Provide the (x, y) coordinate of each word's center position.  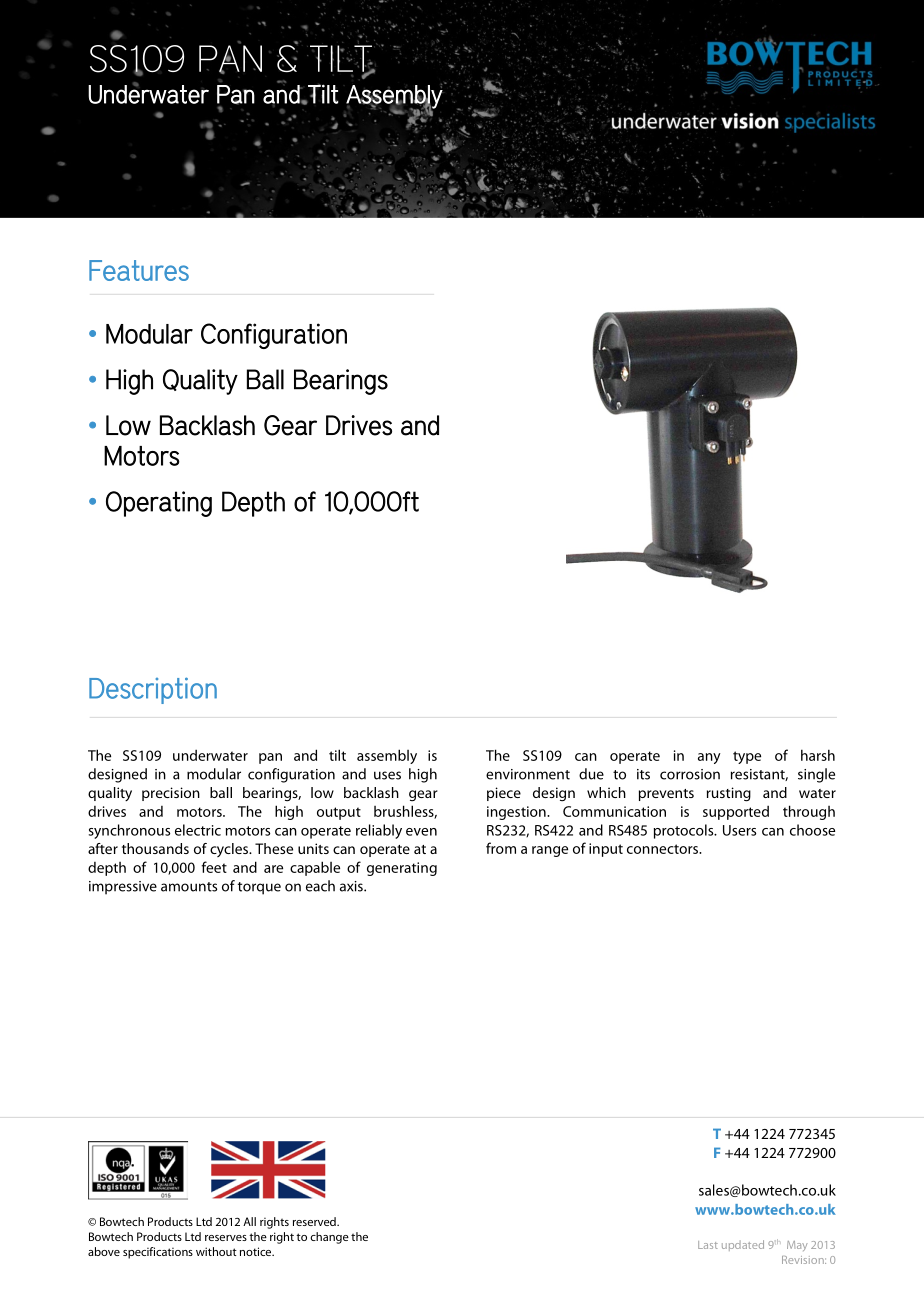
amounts (189, 887)
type (747, 757)
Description (153, 690)
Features (139, 270)
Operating (159, 504)
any (709, 758)
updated (743, 1245)
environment (528, 774)
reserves (226, 1238)
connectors (664, 849)
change (329, 1238)
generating (402, 869)
